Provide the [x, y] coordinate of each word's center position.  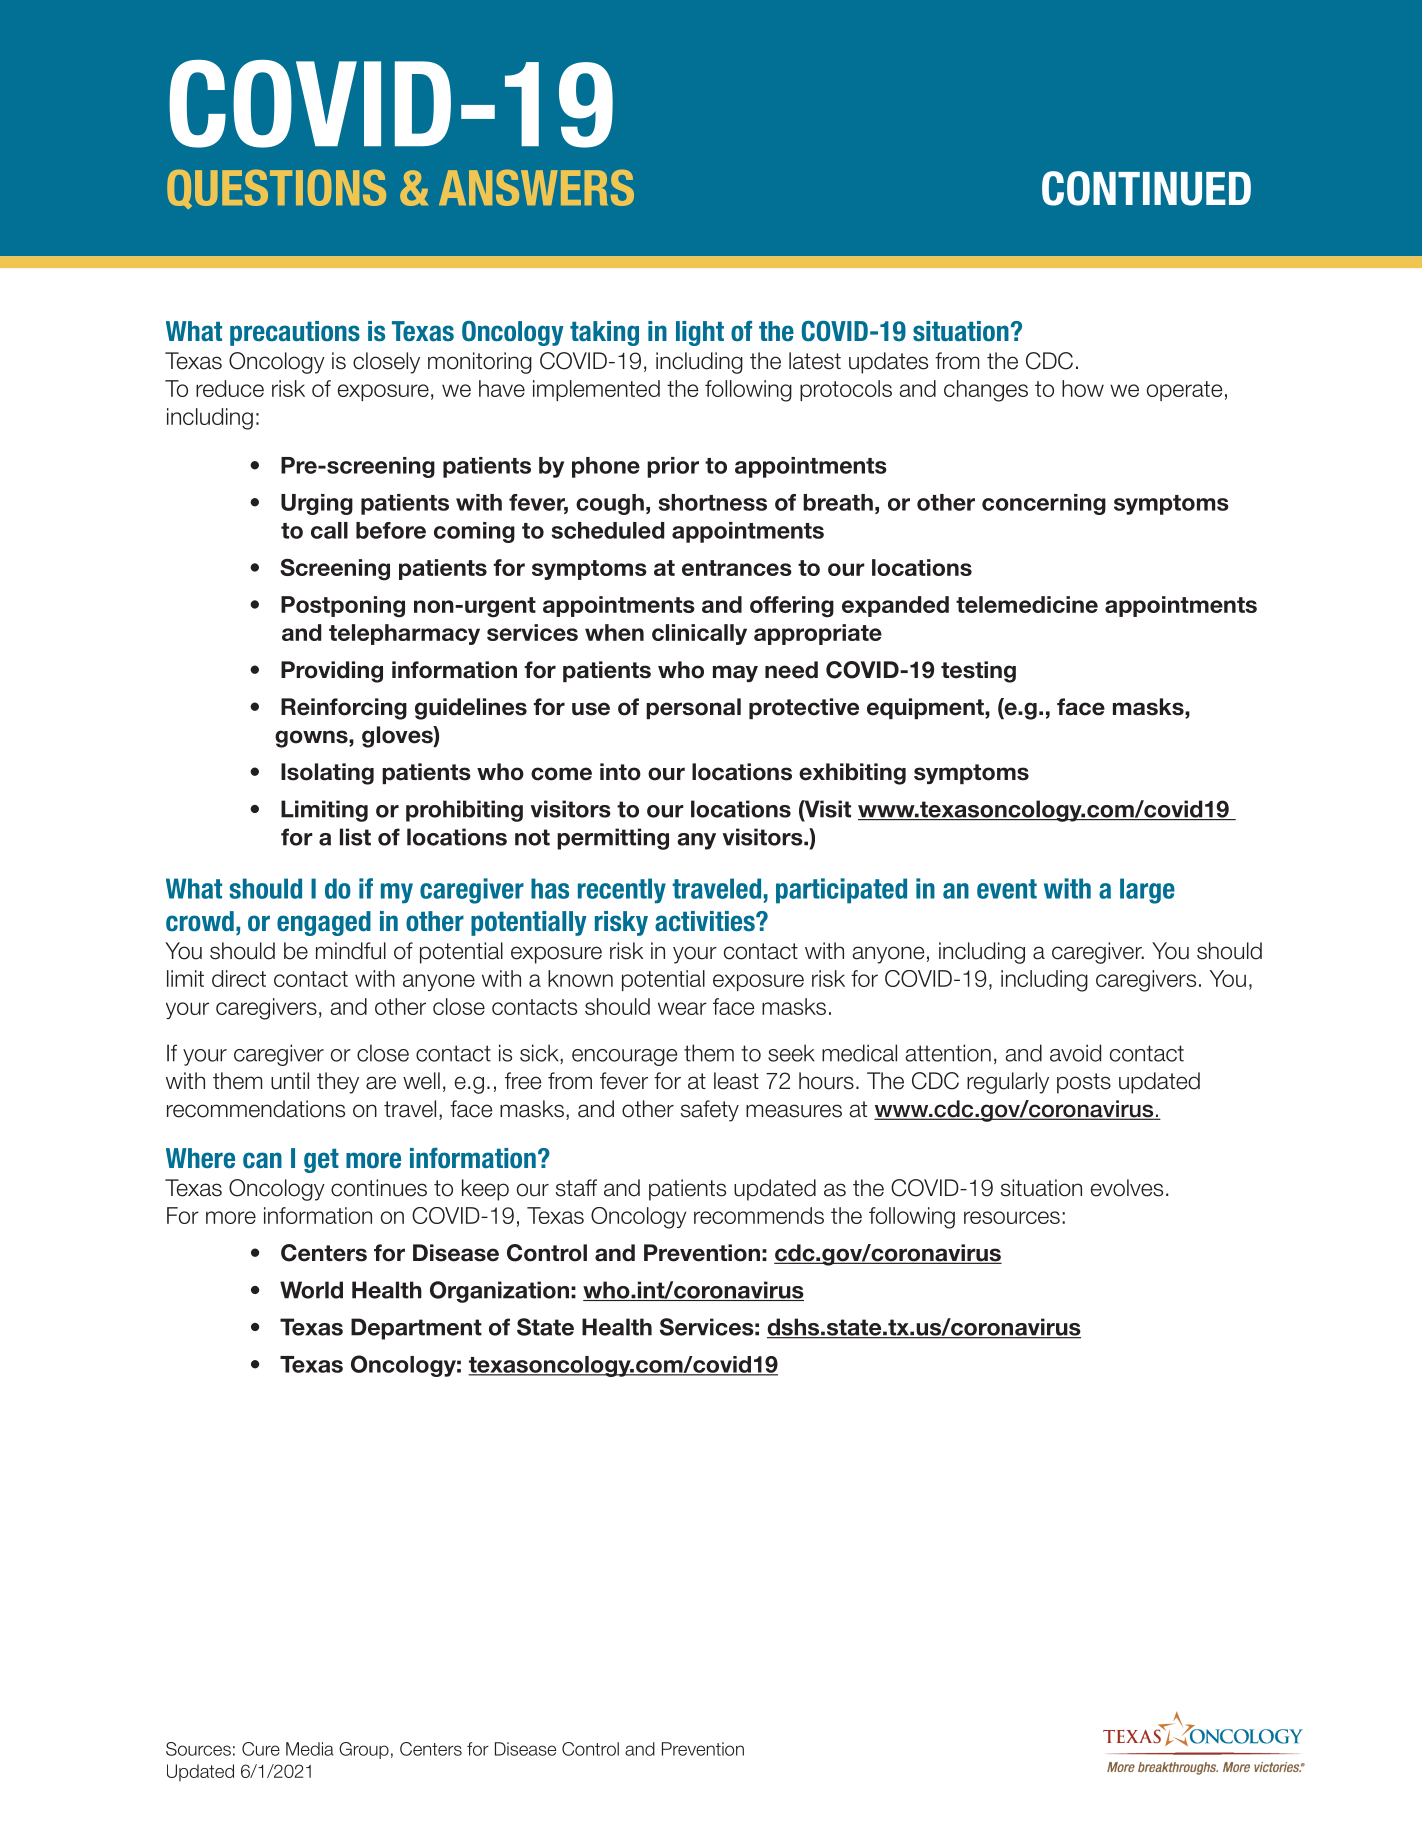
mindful [351, 951]
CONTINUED [1146, 188]
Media [310, 1749]
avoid [1075, 1053]
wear [682, 1008]
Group [364, 1750]
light [700, 333]
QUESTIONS [276, 189]
